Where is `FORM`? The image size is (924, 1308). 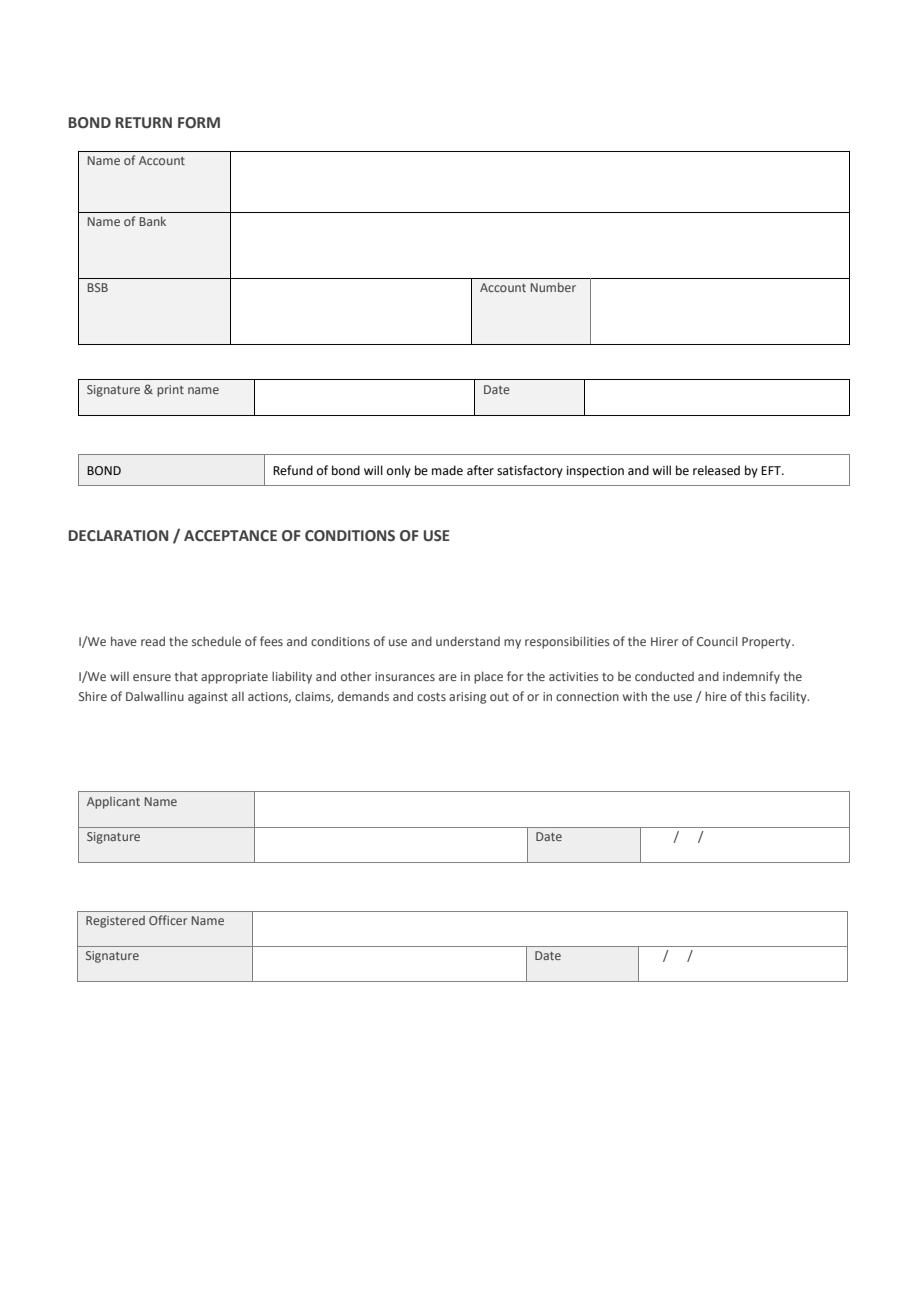 FORM is located at coordinates (199, 123).
